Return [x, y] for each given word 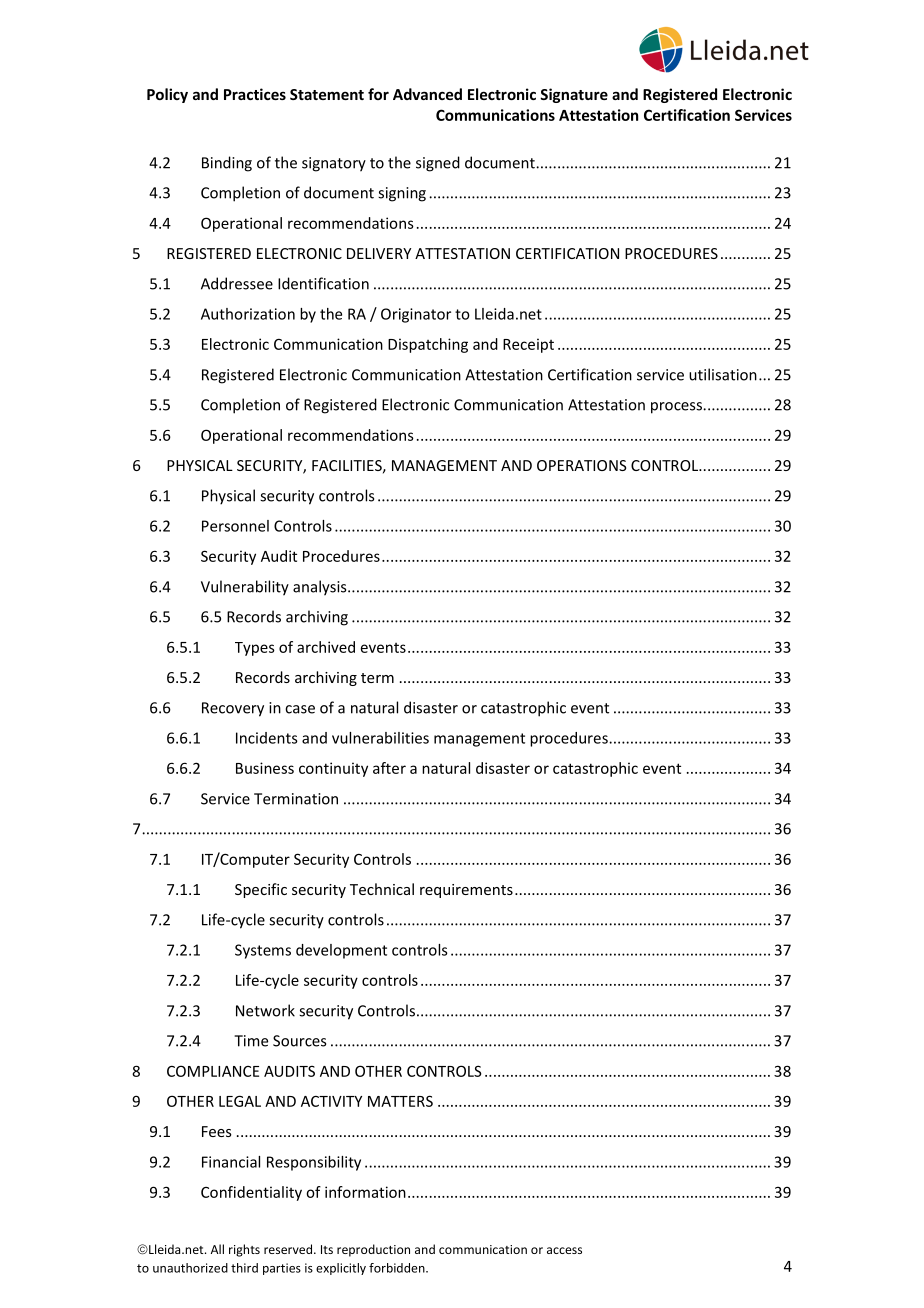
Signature [574, 95]
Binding [227, 164]
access [564, 1250]
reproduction [373, 1250]
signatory [334, 164]
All [217, 1249]
